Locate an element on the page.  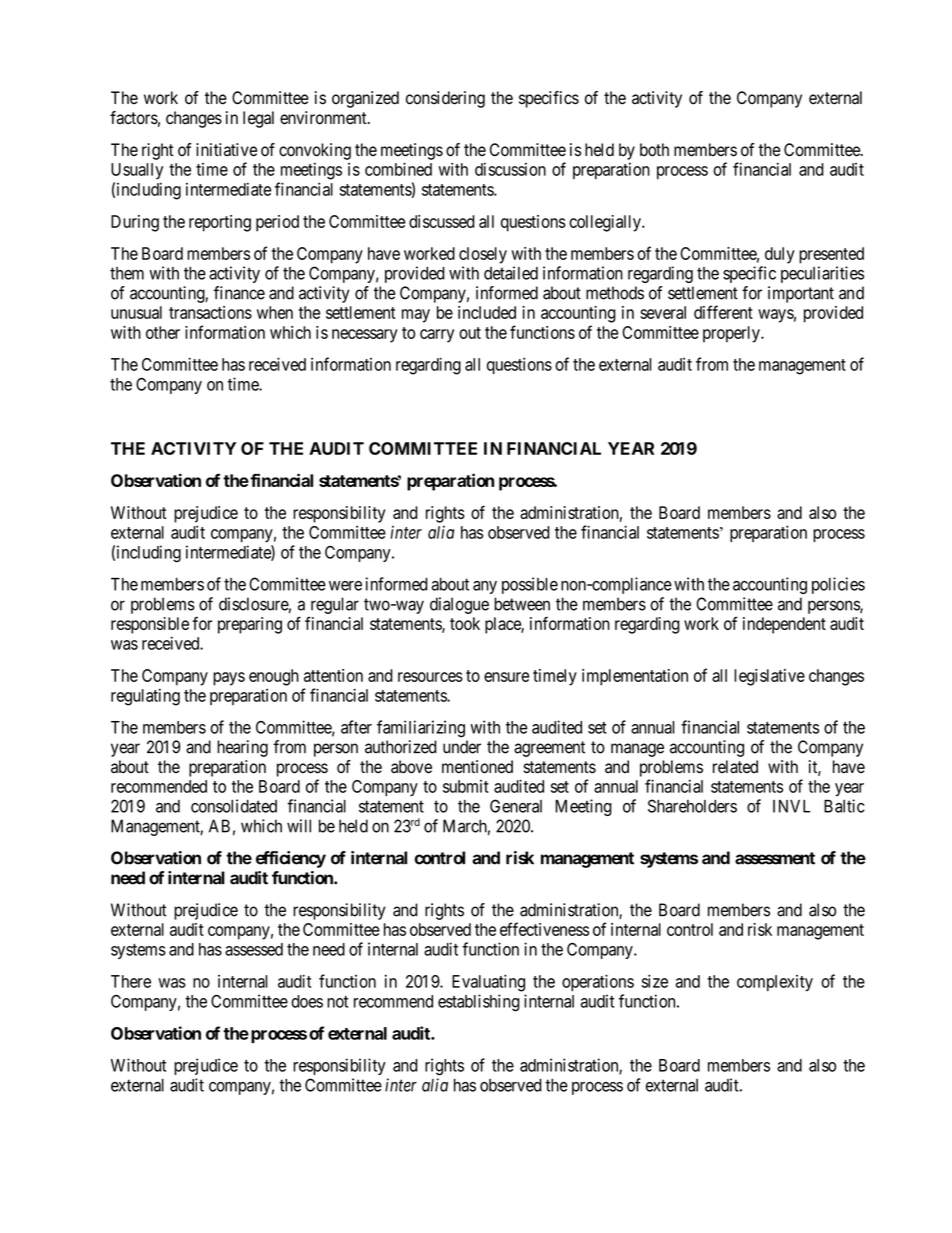
considering is located at coordinates (445, 99).
